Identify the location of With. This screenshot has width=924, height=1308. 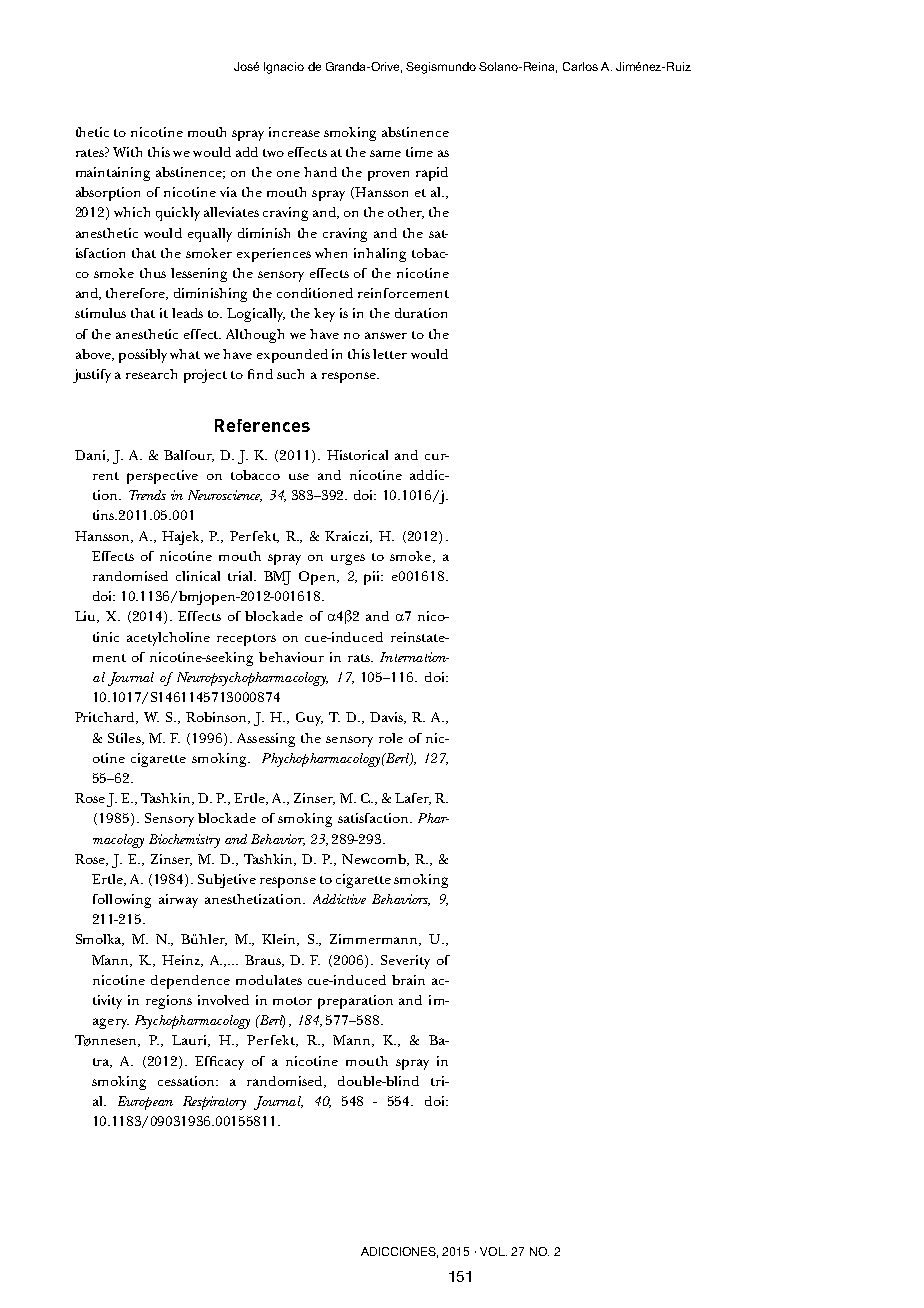
(127, 152).
